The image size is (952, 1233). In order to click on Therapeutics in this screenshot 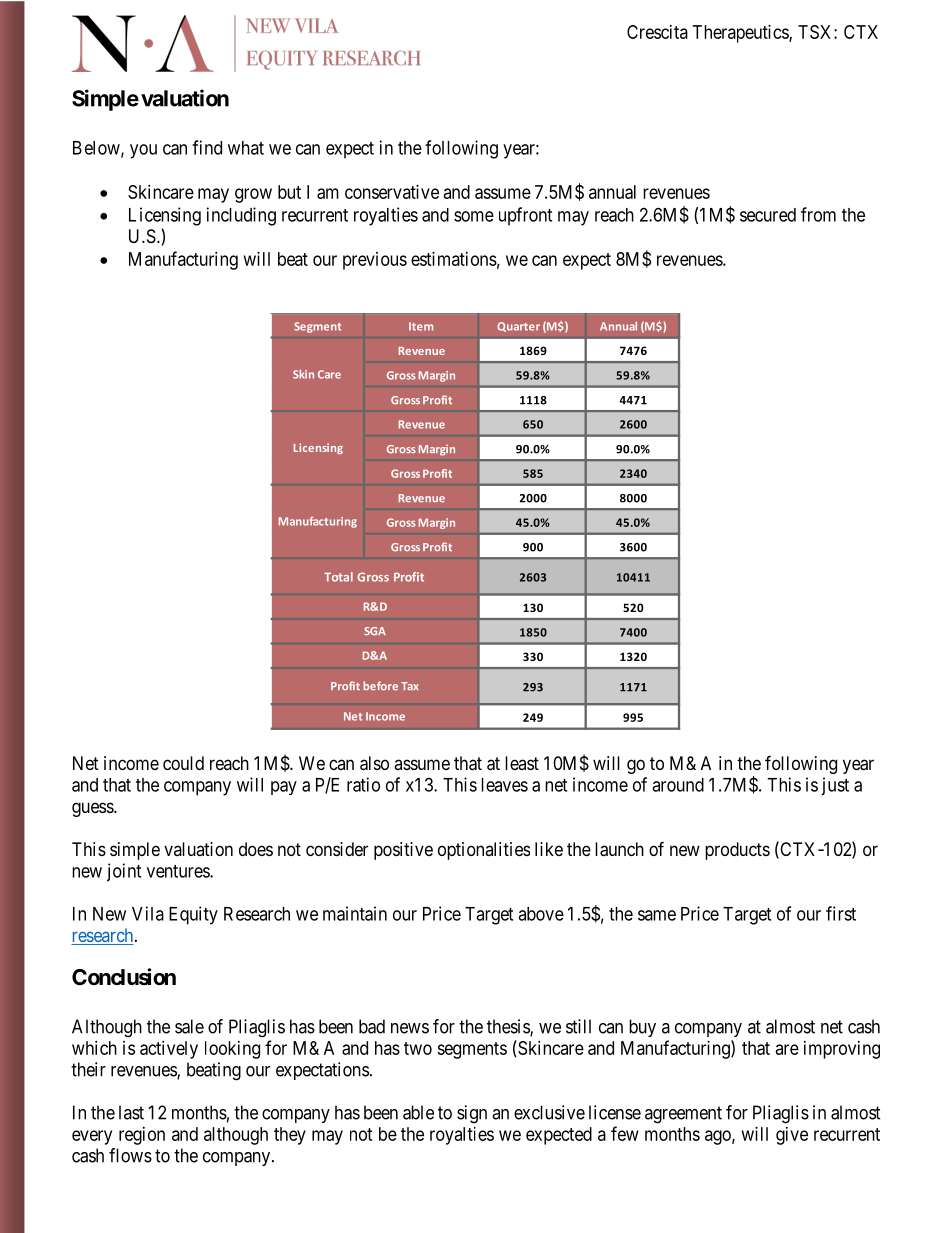, I will do `click(741, 34)`.
